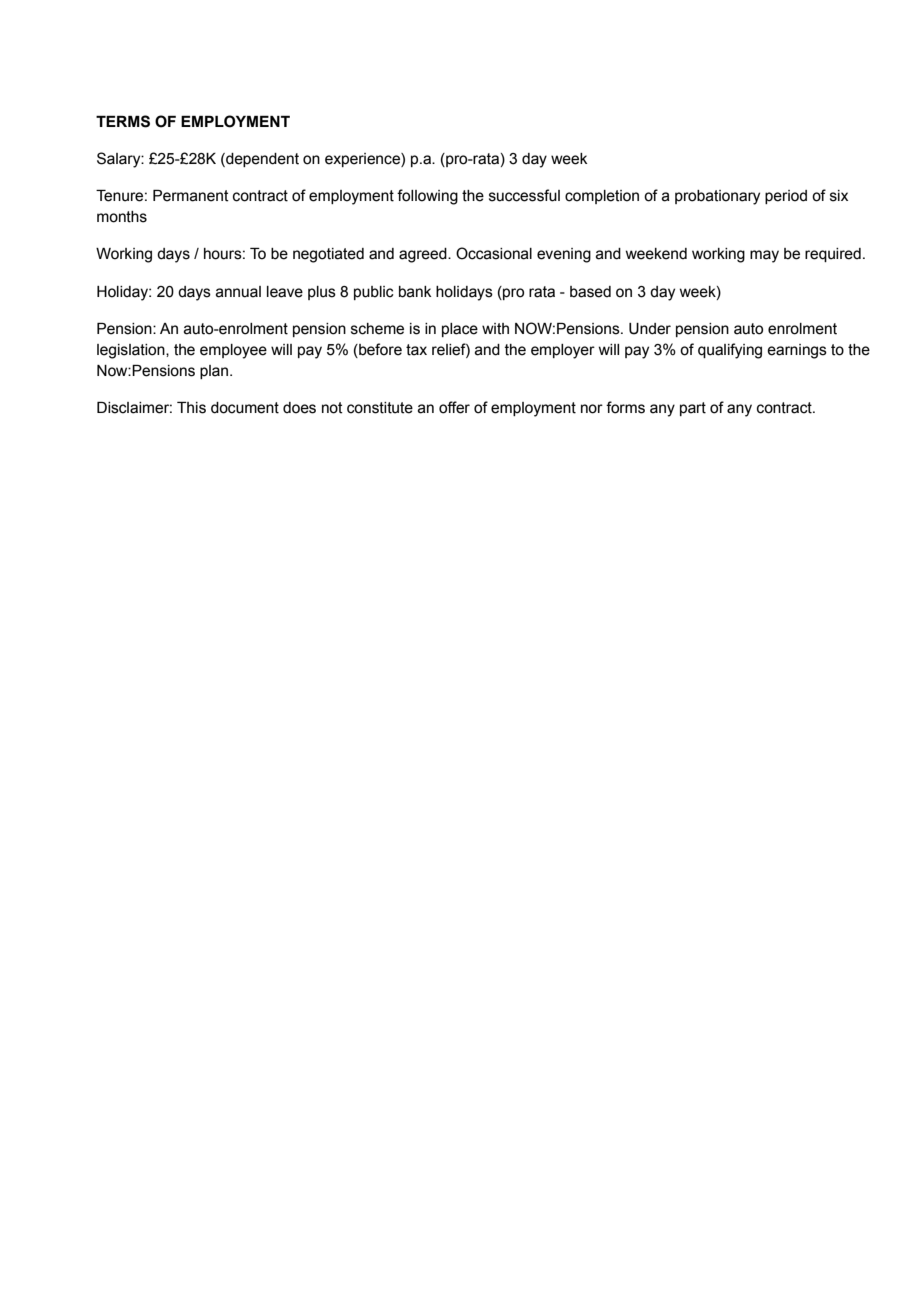  What do you see at coordinates (786, 197) in the screenshot?
I see `period` at bounding box center [786, 197].
